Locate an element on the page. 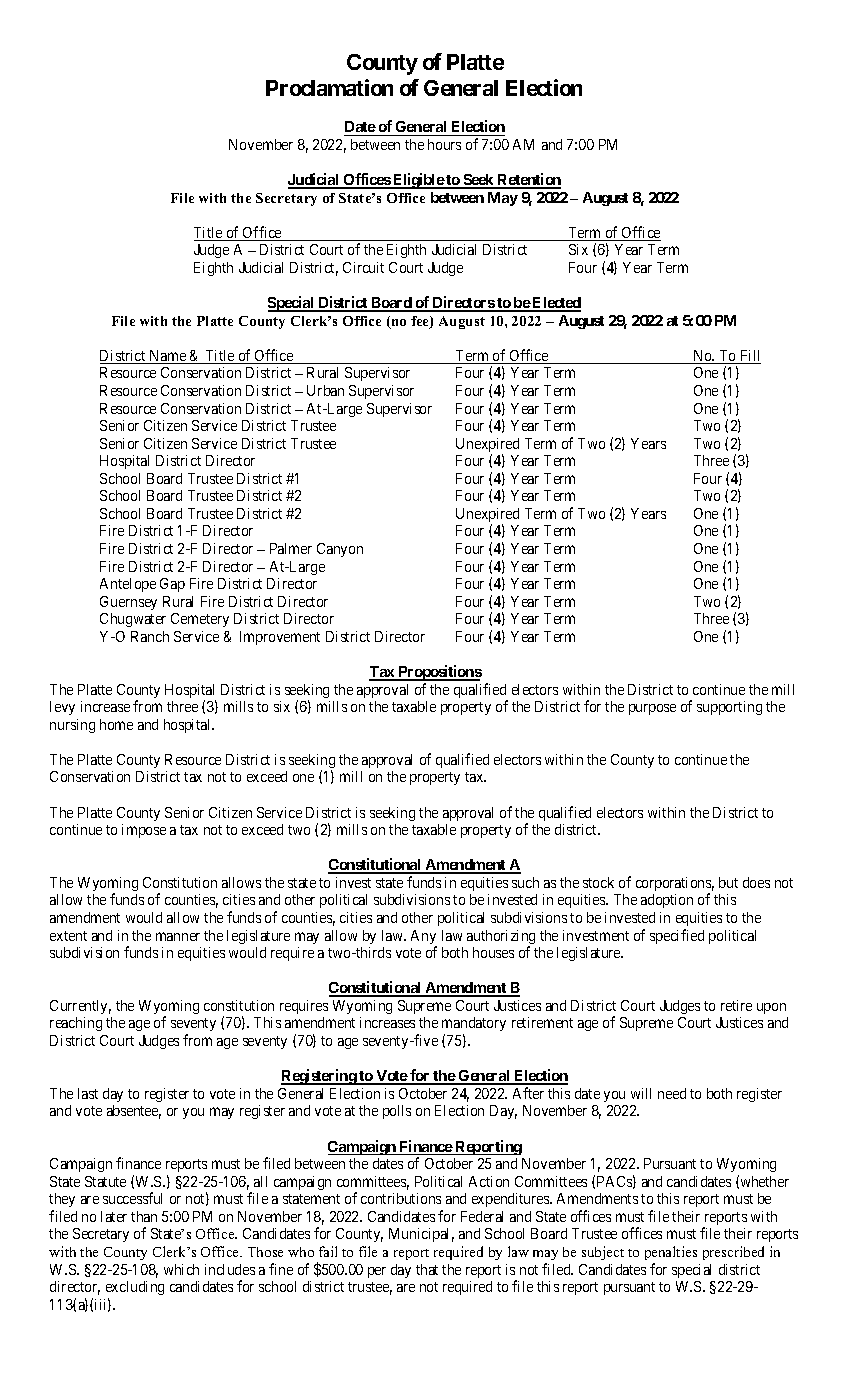 This image has height=1400, width=849. Name is located at coordinates (167, 357).
